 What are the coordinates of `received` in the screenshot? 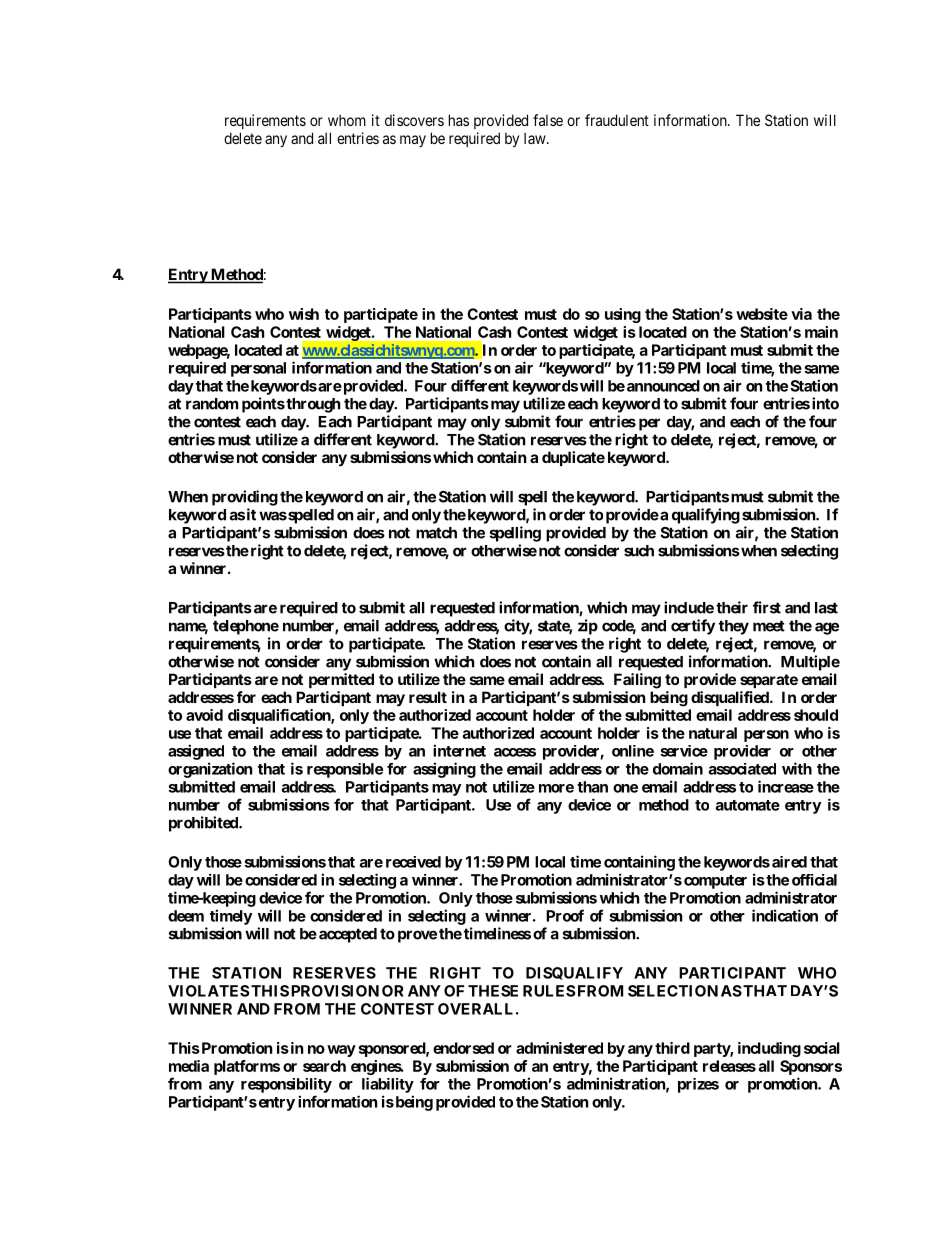 It's located at (413, 862).
